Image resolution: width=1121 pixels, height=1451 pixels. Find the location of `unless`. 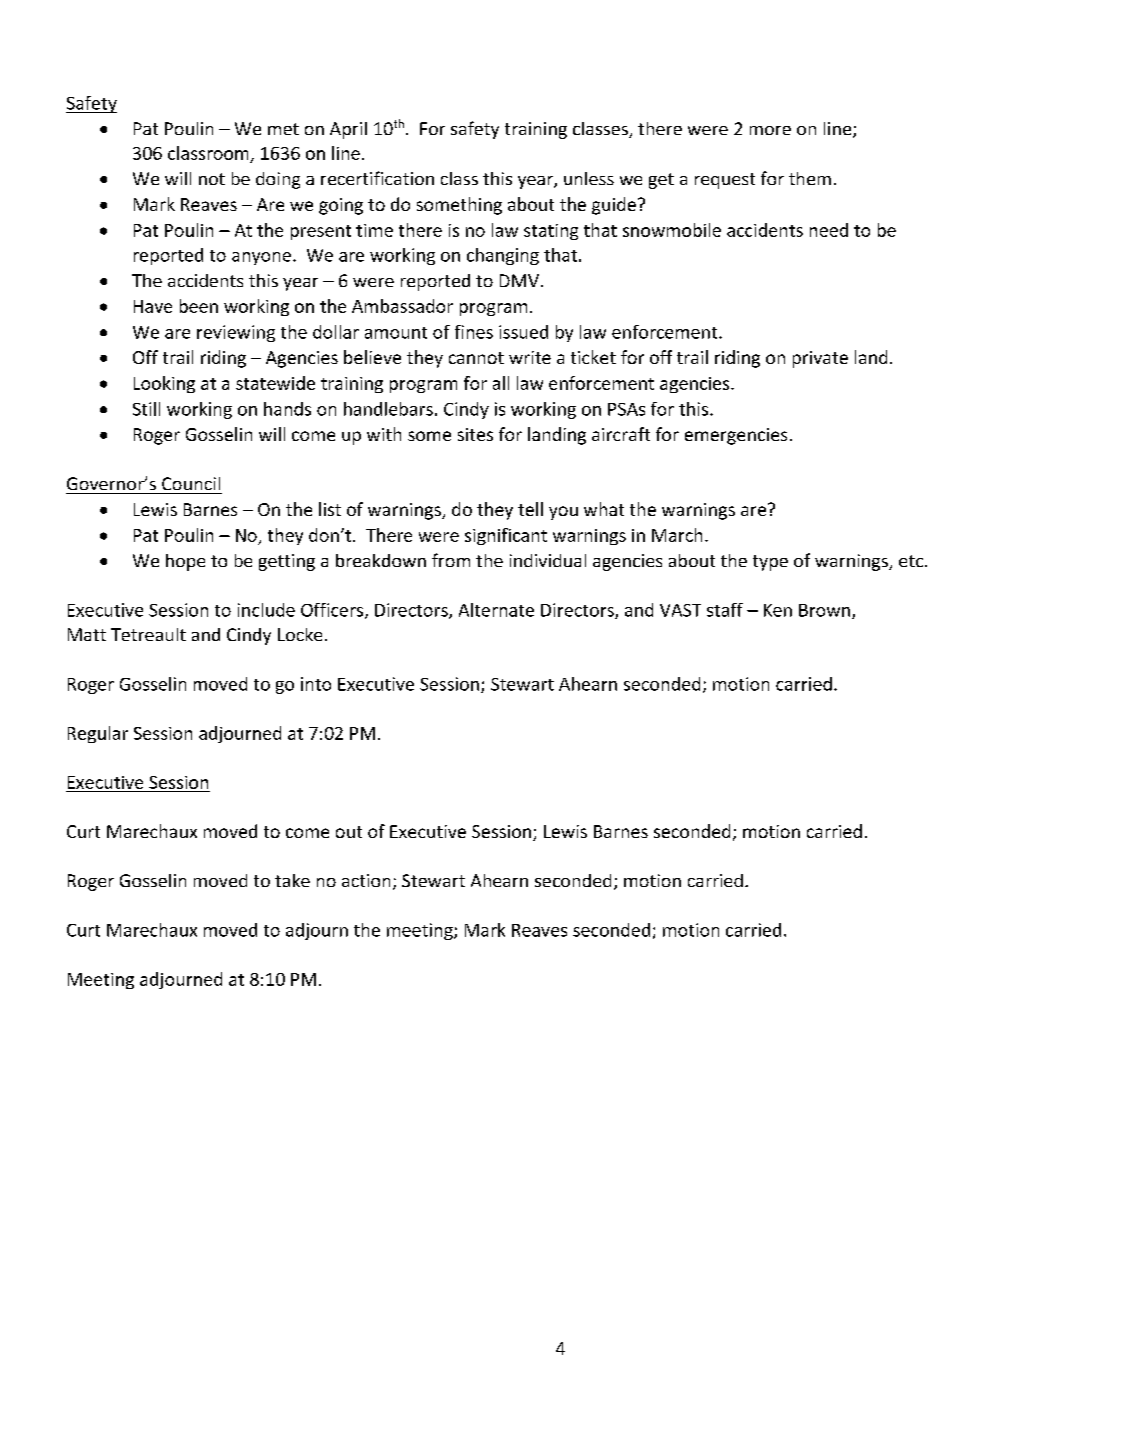

unless is located at coordinates (589, 178).
